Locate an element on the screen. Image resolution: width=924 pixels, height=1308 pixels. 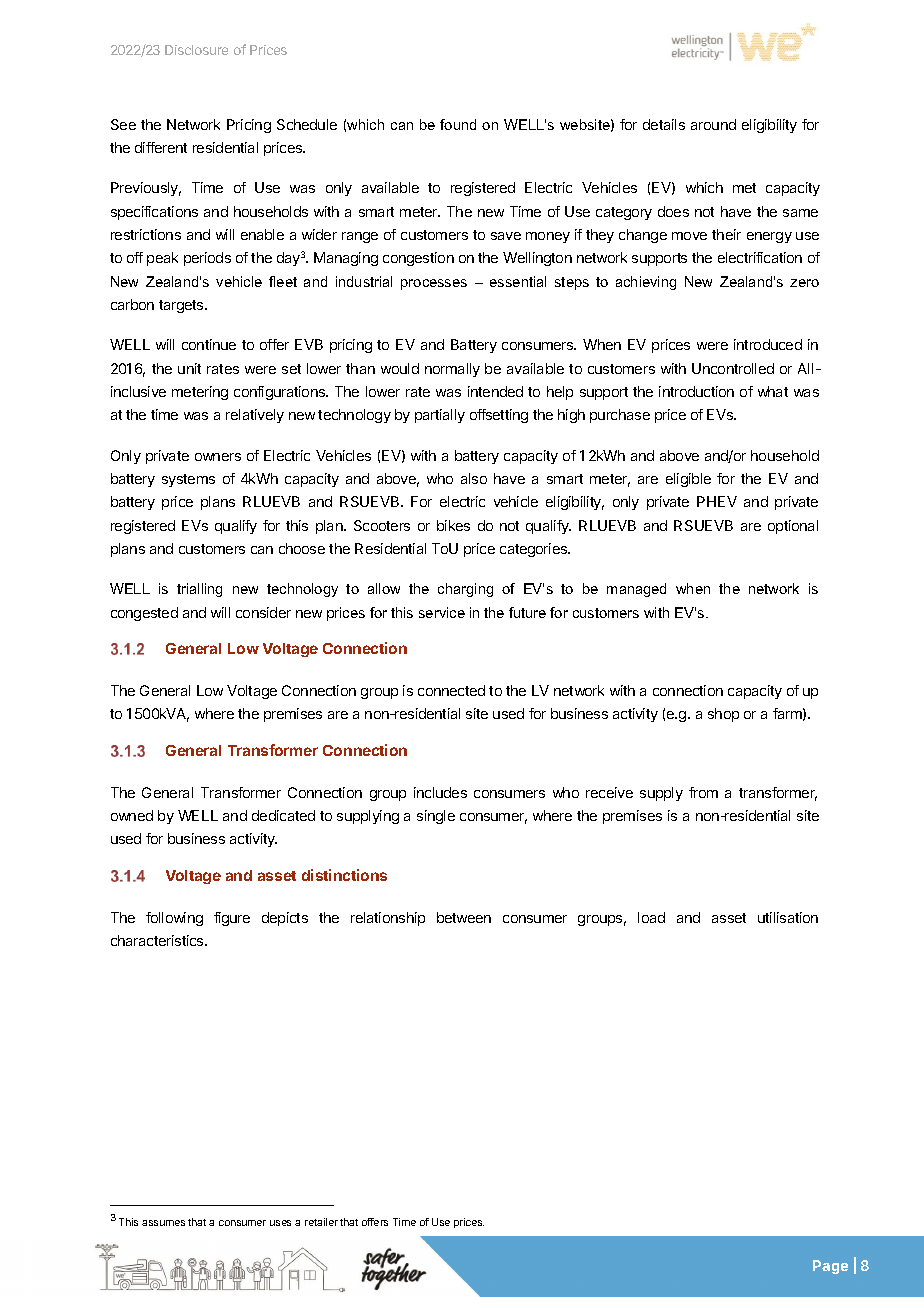
between is located at coordinates (464, 917).
